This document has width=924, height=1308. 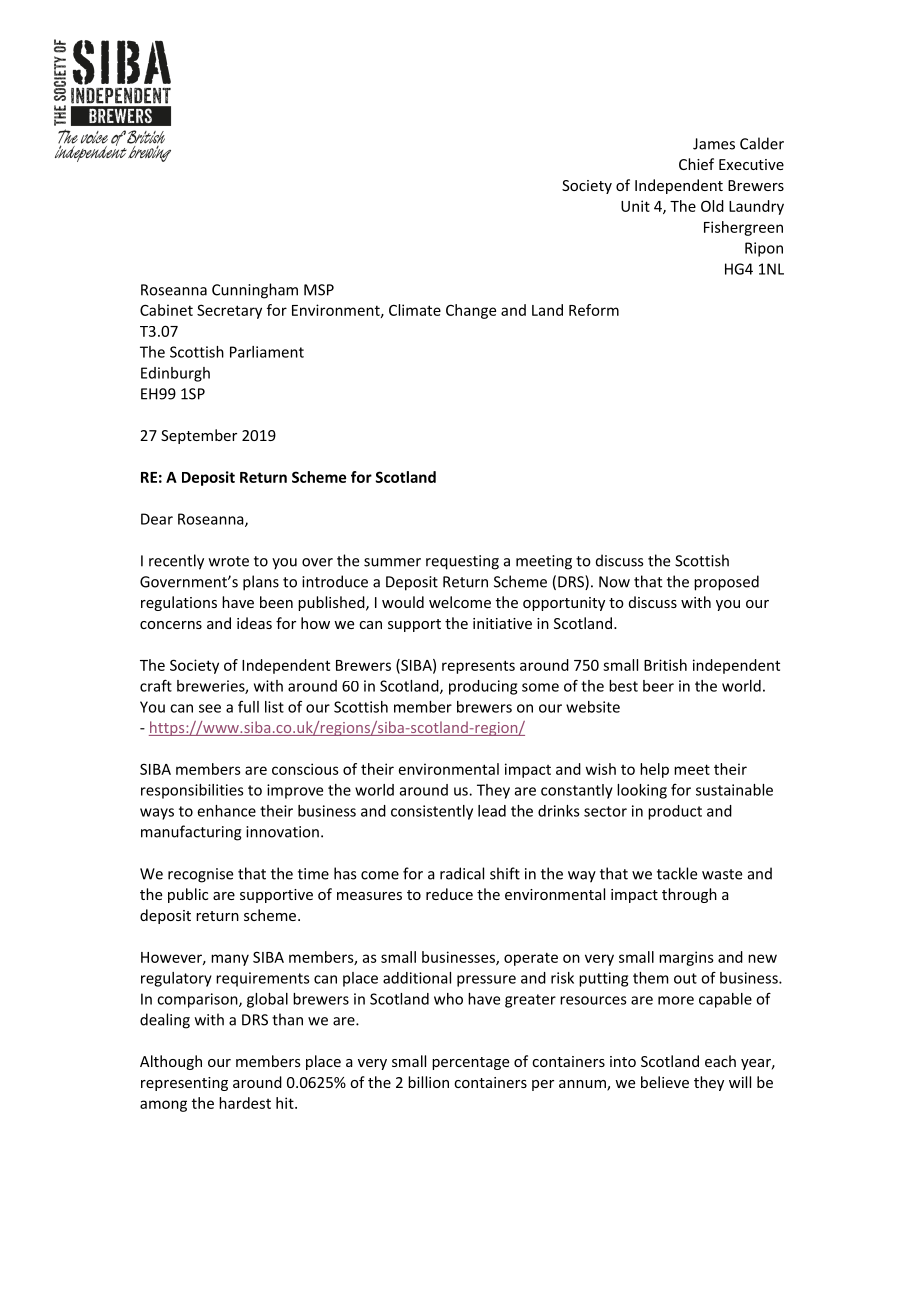 What do you see at coordinates (255, 291) in the document?
I see `Cunningham` at bounding box center [255, 291].
